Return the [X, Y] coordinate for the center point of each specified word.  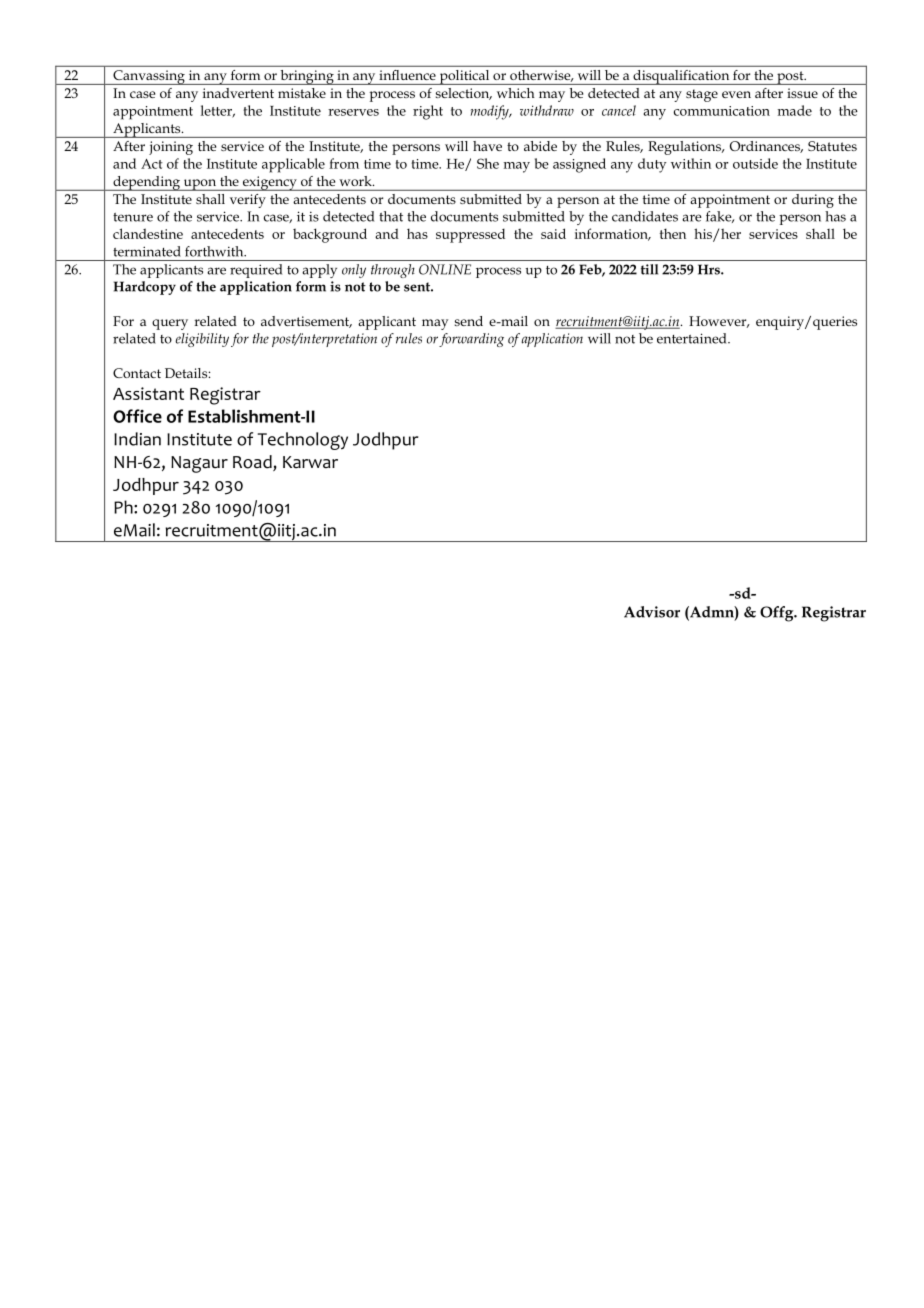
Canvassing [149, 77]
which [515, 93]
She [488, 163]
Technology [302, 441]
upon [200, 185]
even [736, 94]
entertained [693, 338]
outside [755, 163]
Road [253, 463]
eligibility [202, 340]
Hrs [710, 269]
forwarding [471, 340]
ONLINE [445, 269]
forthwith [215, 251]
